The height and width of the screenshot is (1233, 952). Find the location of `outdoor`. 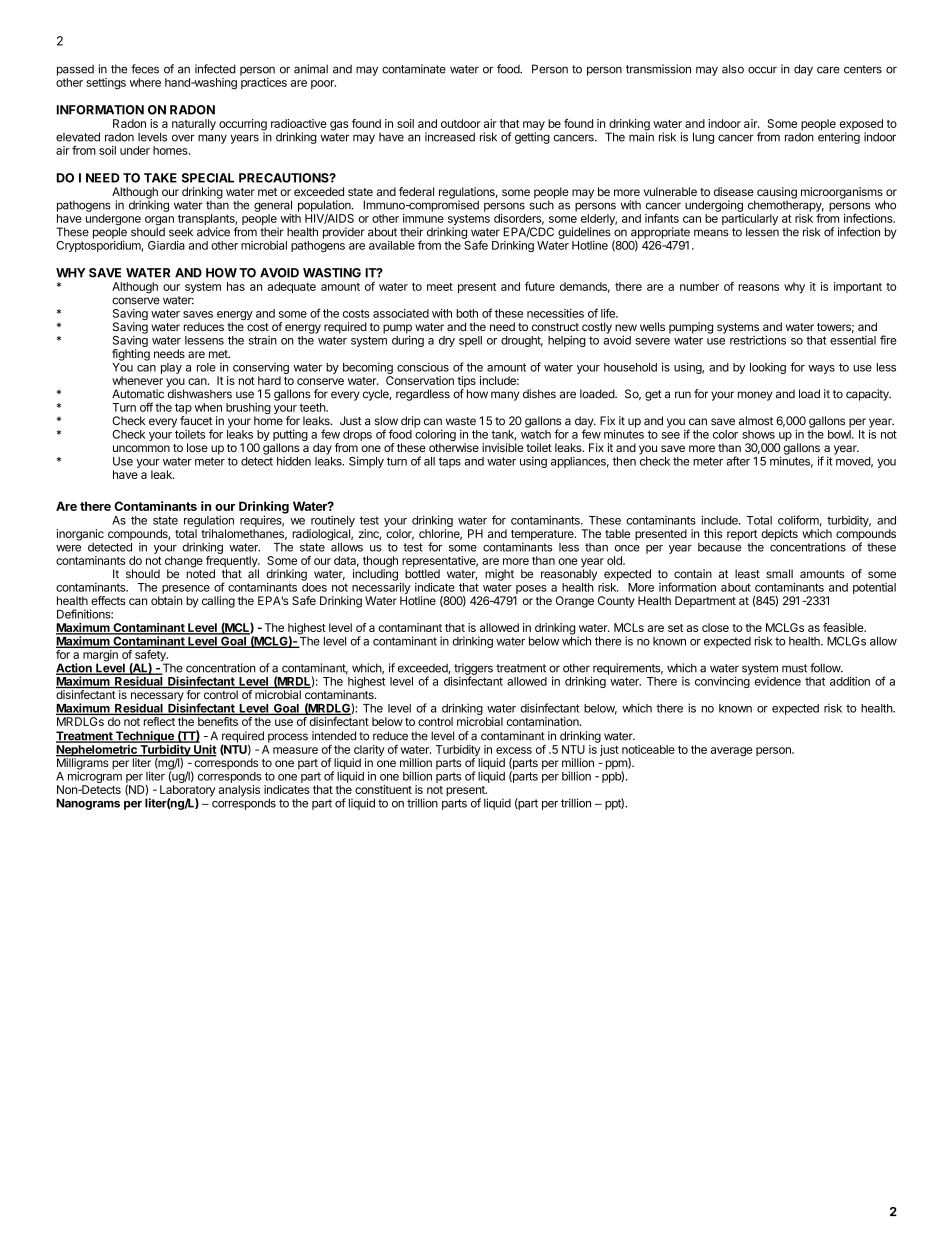

outdoor is located at coordinates (461, 123).
